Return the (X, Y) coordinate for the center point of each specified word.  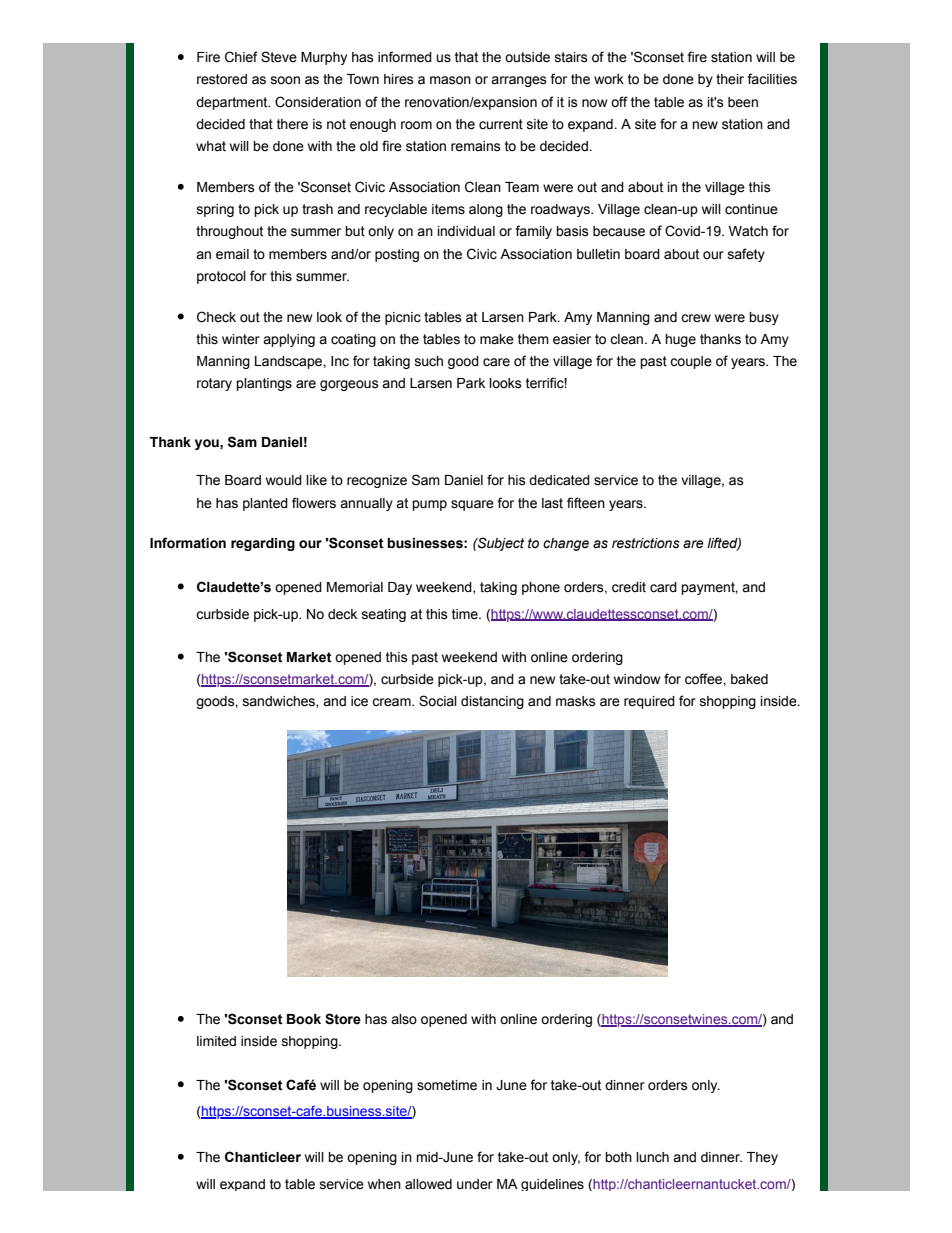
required (649, 702)
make (497, 339)
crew (696, 318)
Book (304, 1019)
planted (265, 504)
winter (241, 339)
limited (216, 1041)
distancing (492, 702)
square (472, 505)
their (730, 79)
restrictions (646, 543)
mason (450, 80)
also (404, 1019)
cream (392, 702)
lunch (652, 1157)
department (233, 103)
